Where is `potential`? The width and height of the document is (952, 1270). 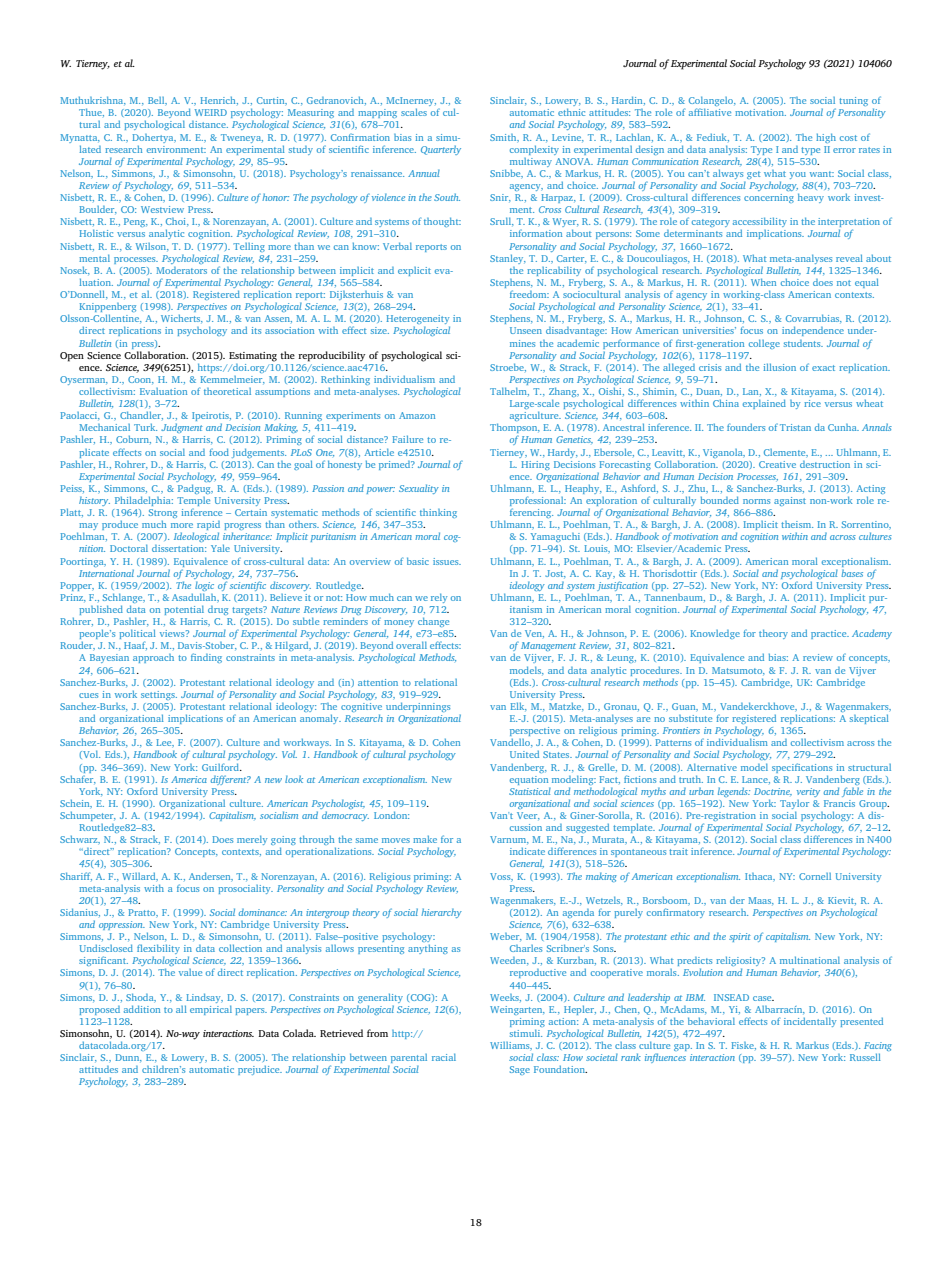
potential is located at coordinates (184, 610).
